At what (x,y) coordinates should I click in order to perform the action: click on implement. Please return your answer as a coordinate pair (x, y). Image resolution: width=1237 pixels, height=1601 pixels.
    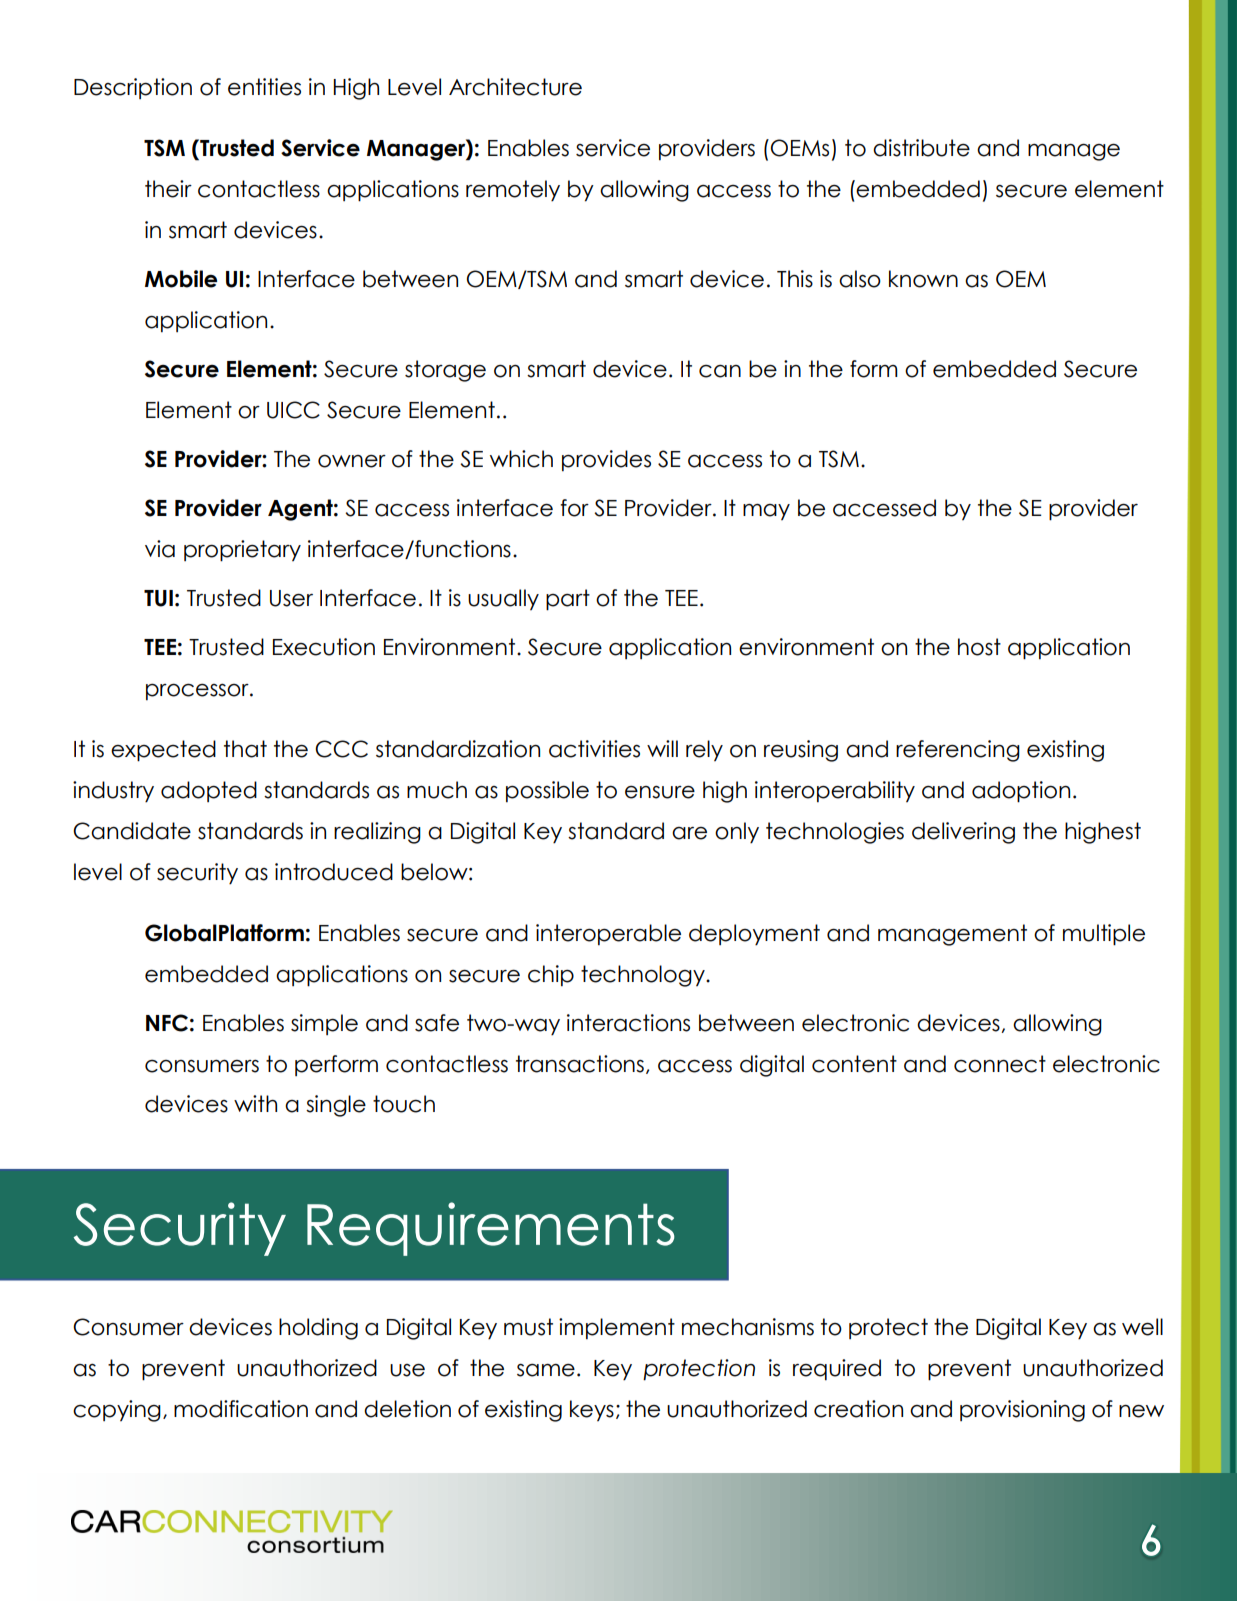
    Looking at the image, I should click on (617, 1328).
